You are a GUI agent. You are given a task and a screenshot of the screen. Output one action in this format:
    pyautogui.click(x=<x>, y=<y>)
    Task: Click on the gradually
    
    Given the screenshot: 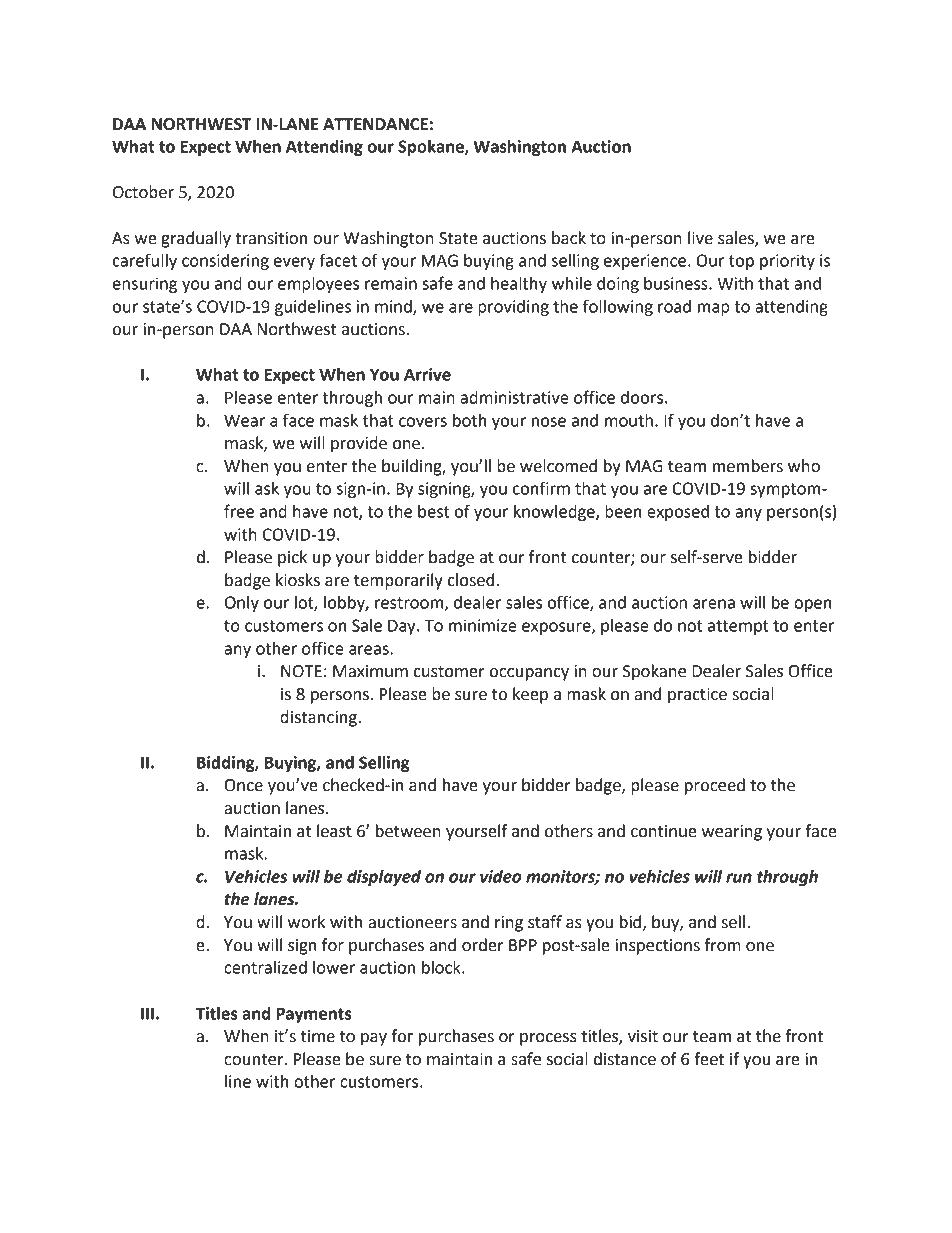 What is the action you would take?
    pyautogui.click(x=196, y=239)
